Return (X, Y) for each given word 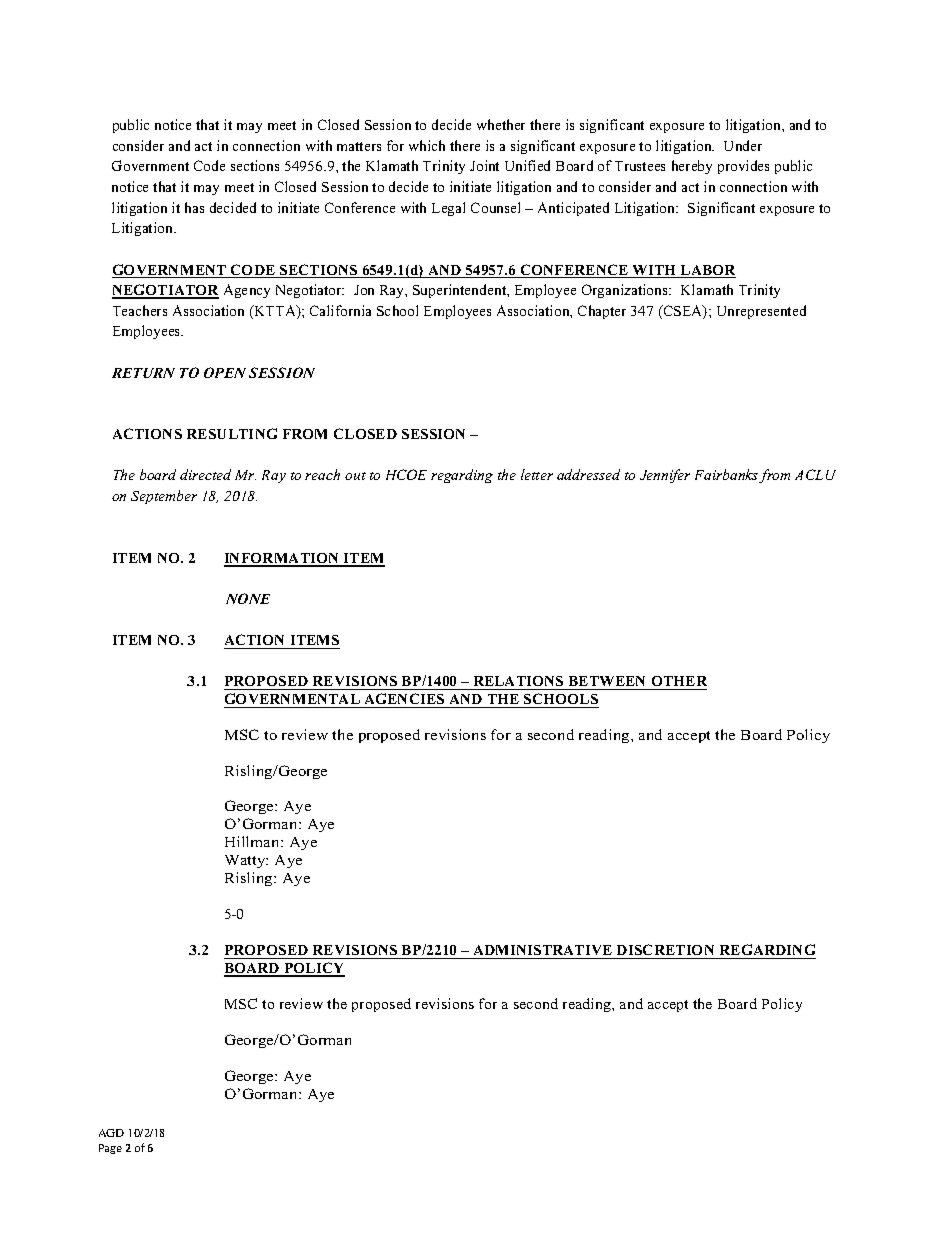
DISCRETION (666, 951)
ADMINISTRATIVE (543, 952)
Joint (484, 165)
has (194, 207)
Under (743, 145)
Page (110, 1149)
